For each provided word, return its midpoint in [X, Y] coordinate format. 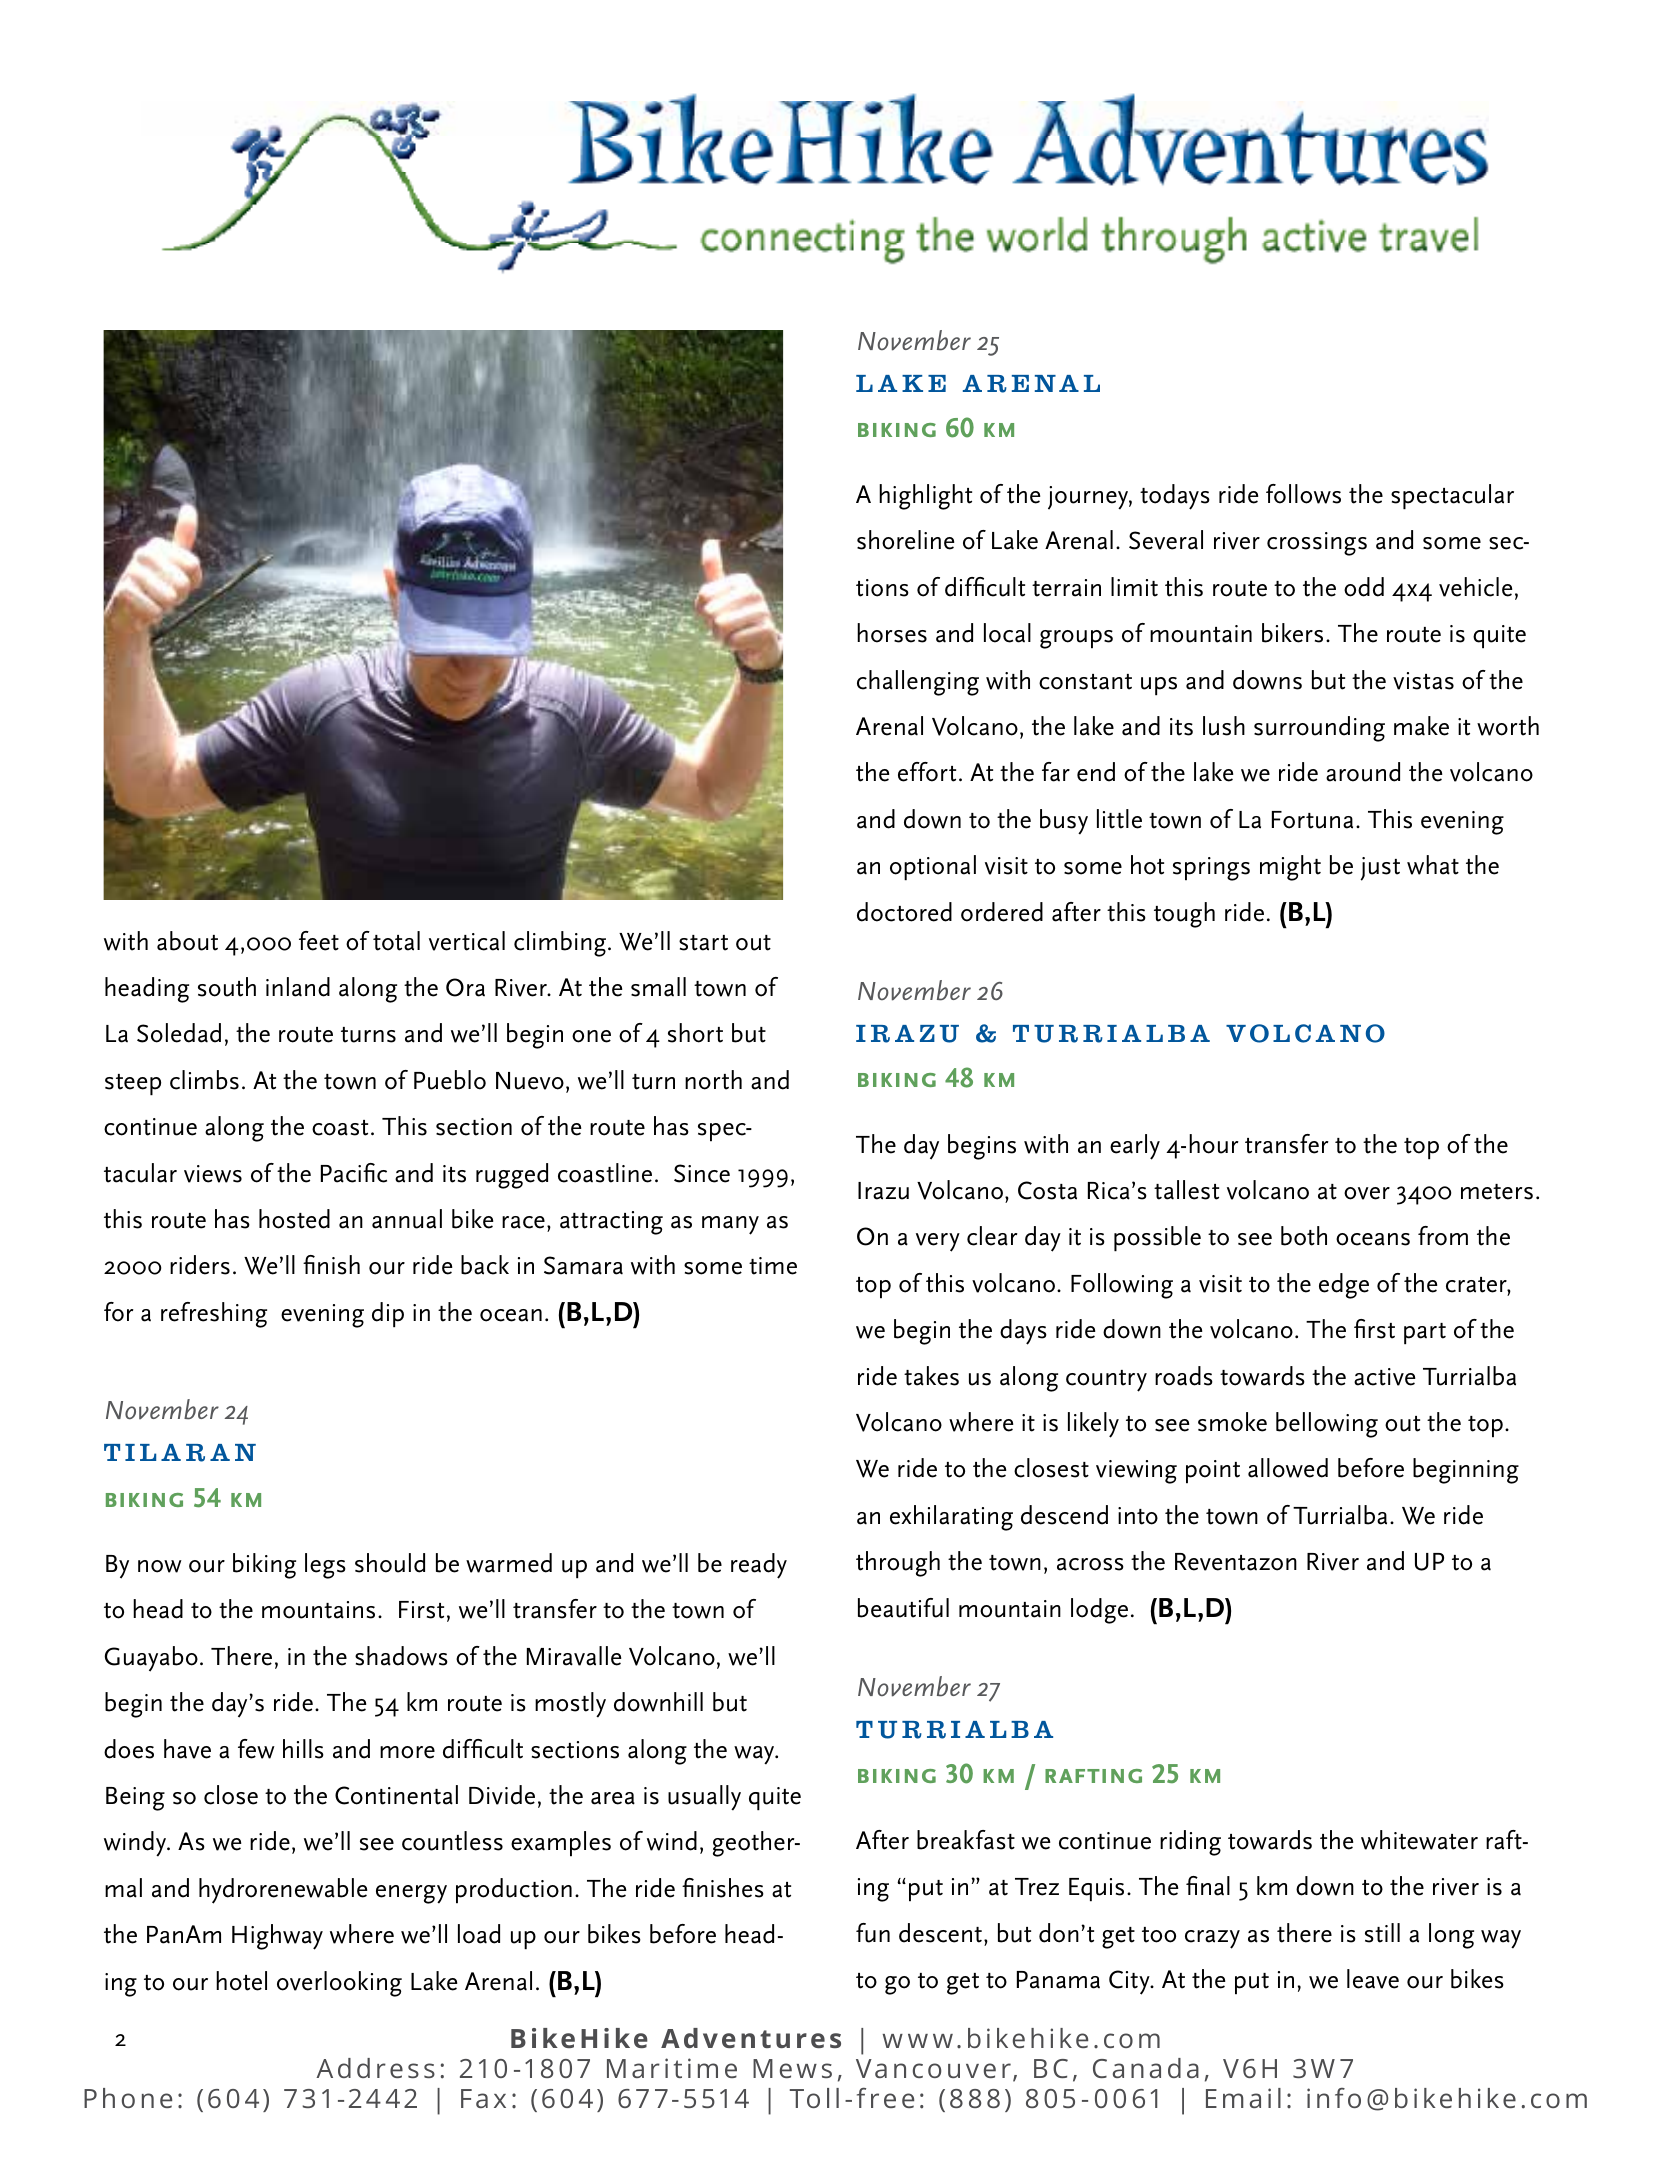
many [730, 1225]
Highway [277, 1937]
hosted [294, 1219]
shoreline [906, 540]
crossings [1317, 544]
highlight [925, 497]
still [1382, 1933]
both [1304, 1236]
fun [873, 1933]
